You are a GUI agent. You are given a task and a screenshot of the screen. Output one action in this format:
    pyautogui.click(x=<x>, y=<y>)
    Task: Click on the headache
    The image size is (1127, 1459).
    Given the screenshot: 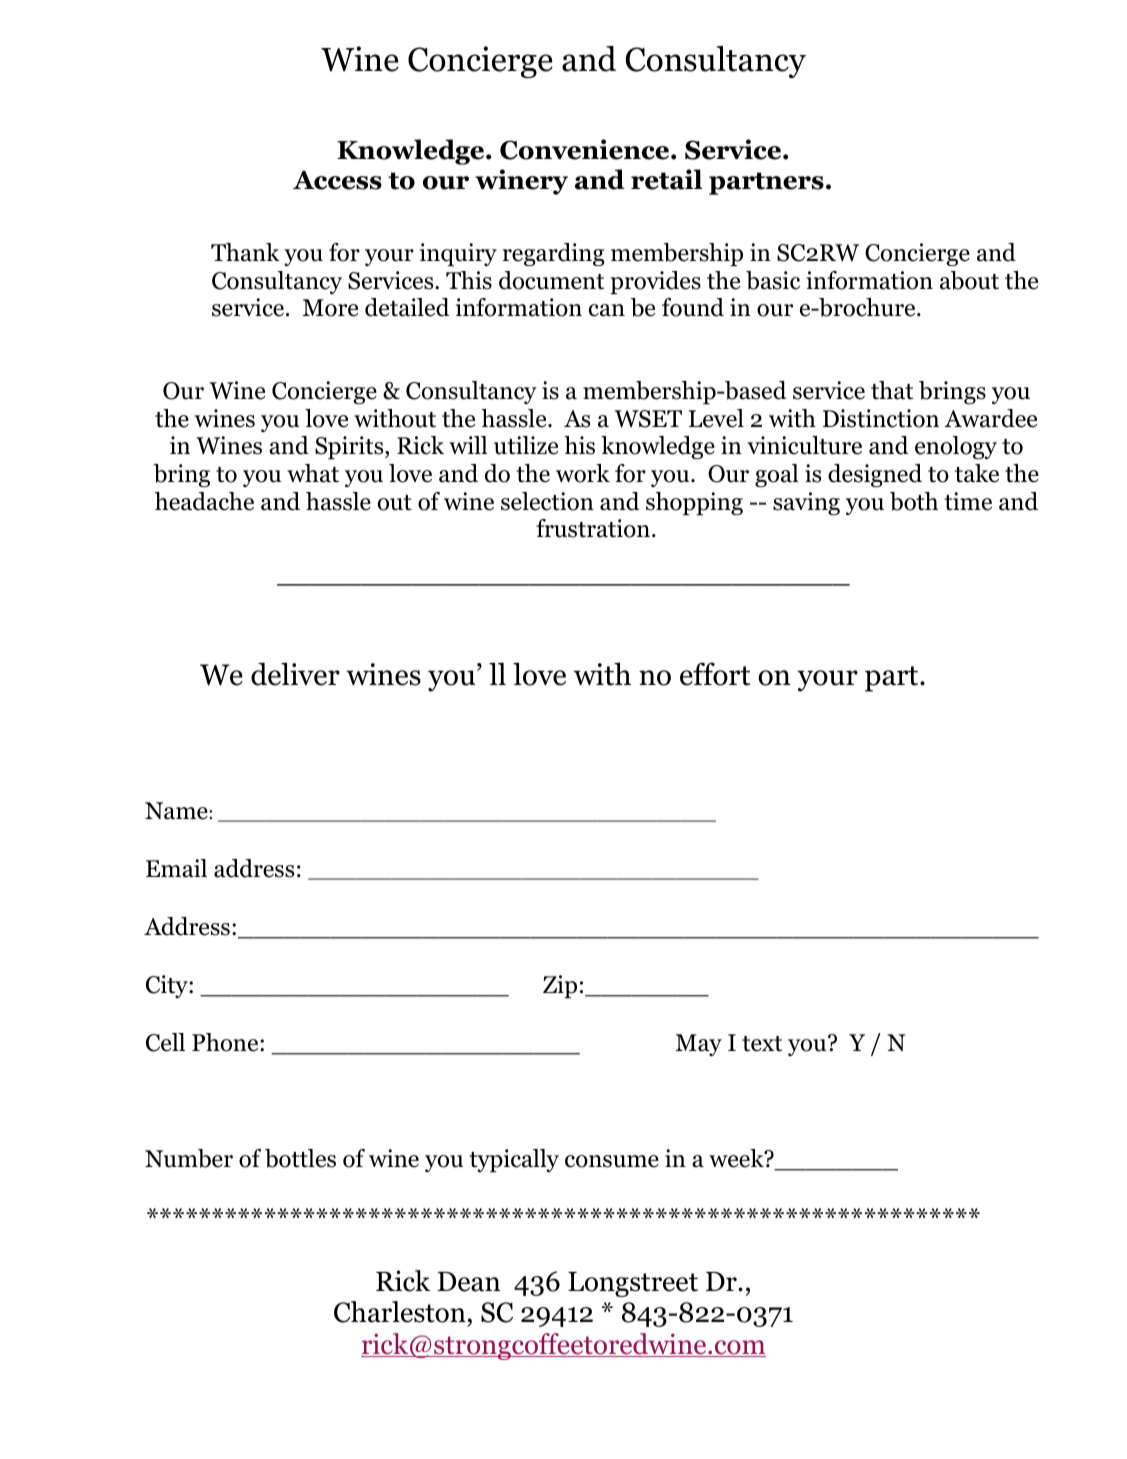 What is the action you would take?
    pyautogui.click(x=204, y=501)
